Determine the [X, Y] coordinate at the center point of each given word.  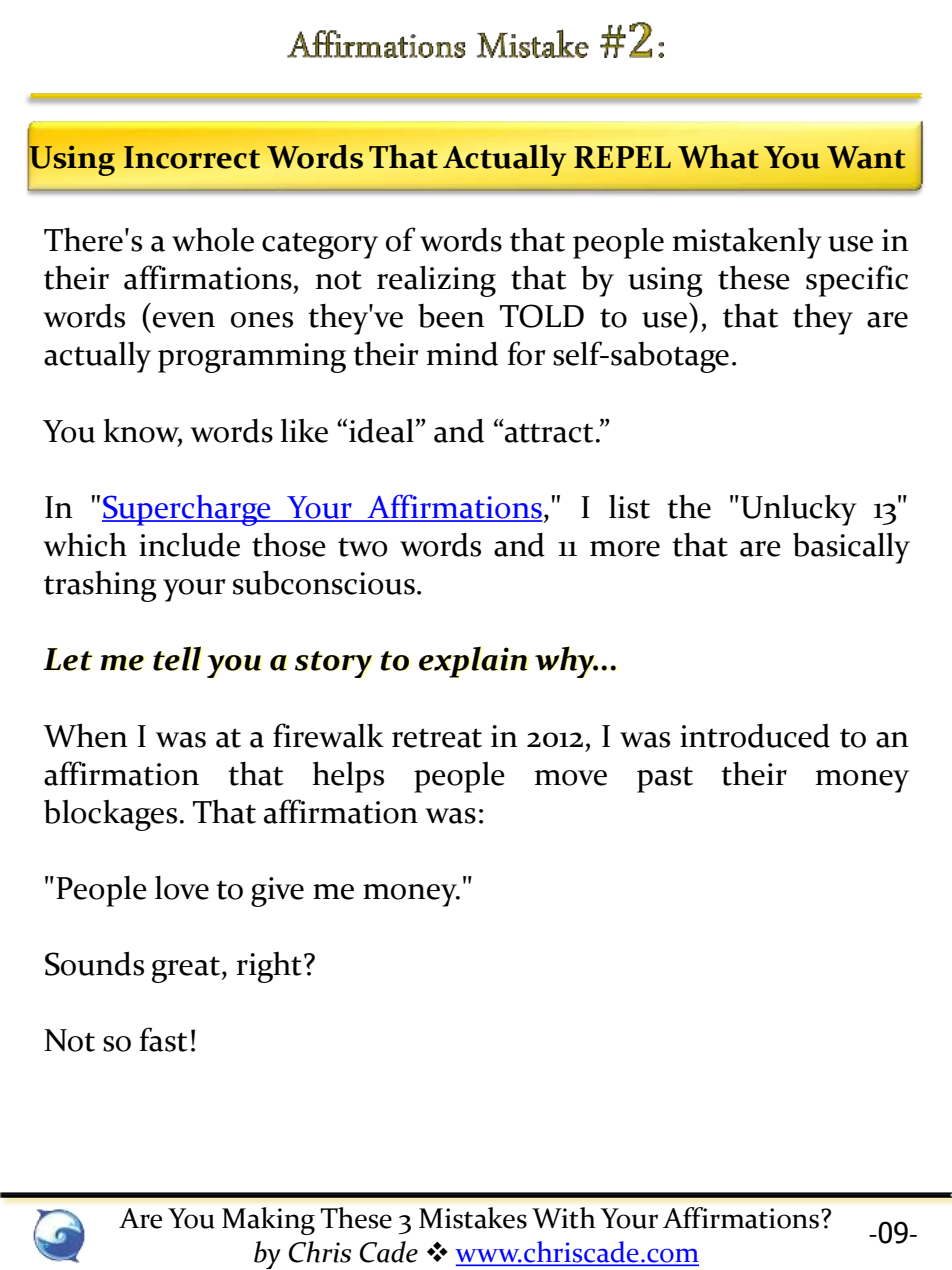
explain [473, 662]
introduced [755, 735]
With [564, 1218]
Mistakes [473, 1218]
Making [268, 1221]
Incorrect [192, 157]
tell [177, 658]
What [718, 157]
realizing [436, 281]
